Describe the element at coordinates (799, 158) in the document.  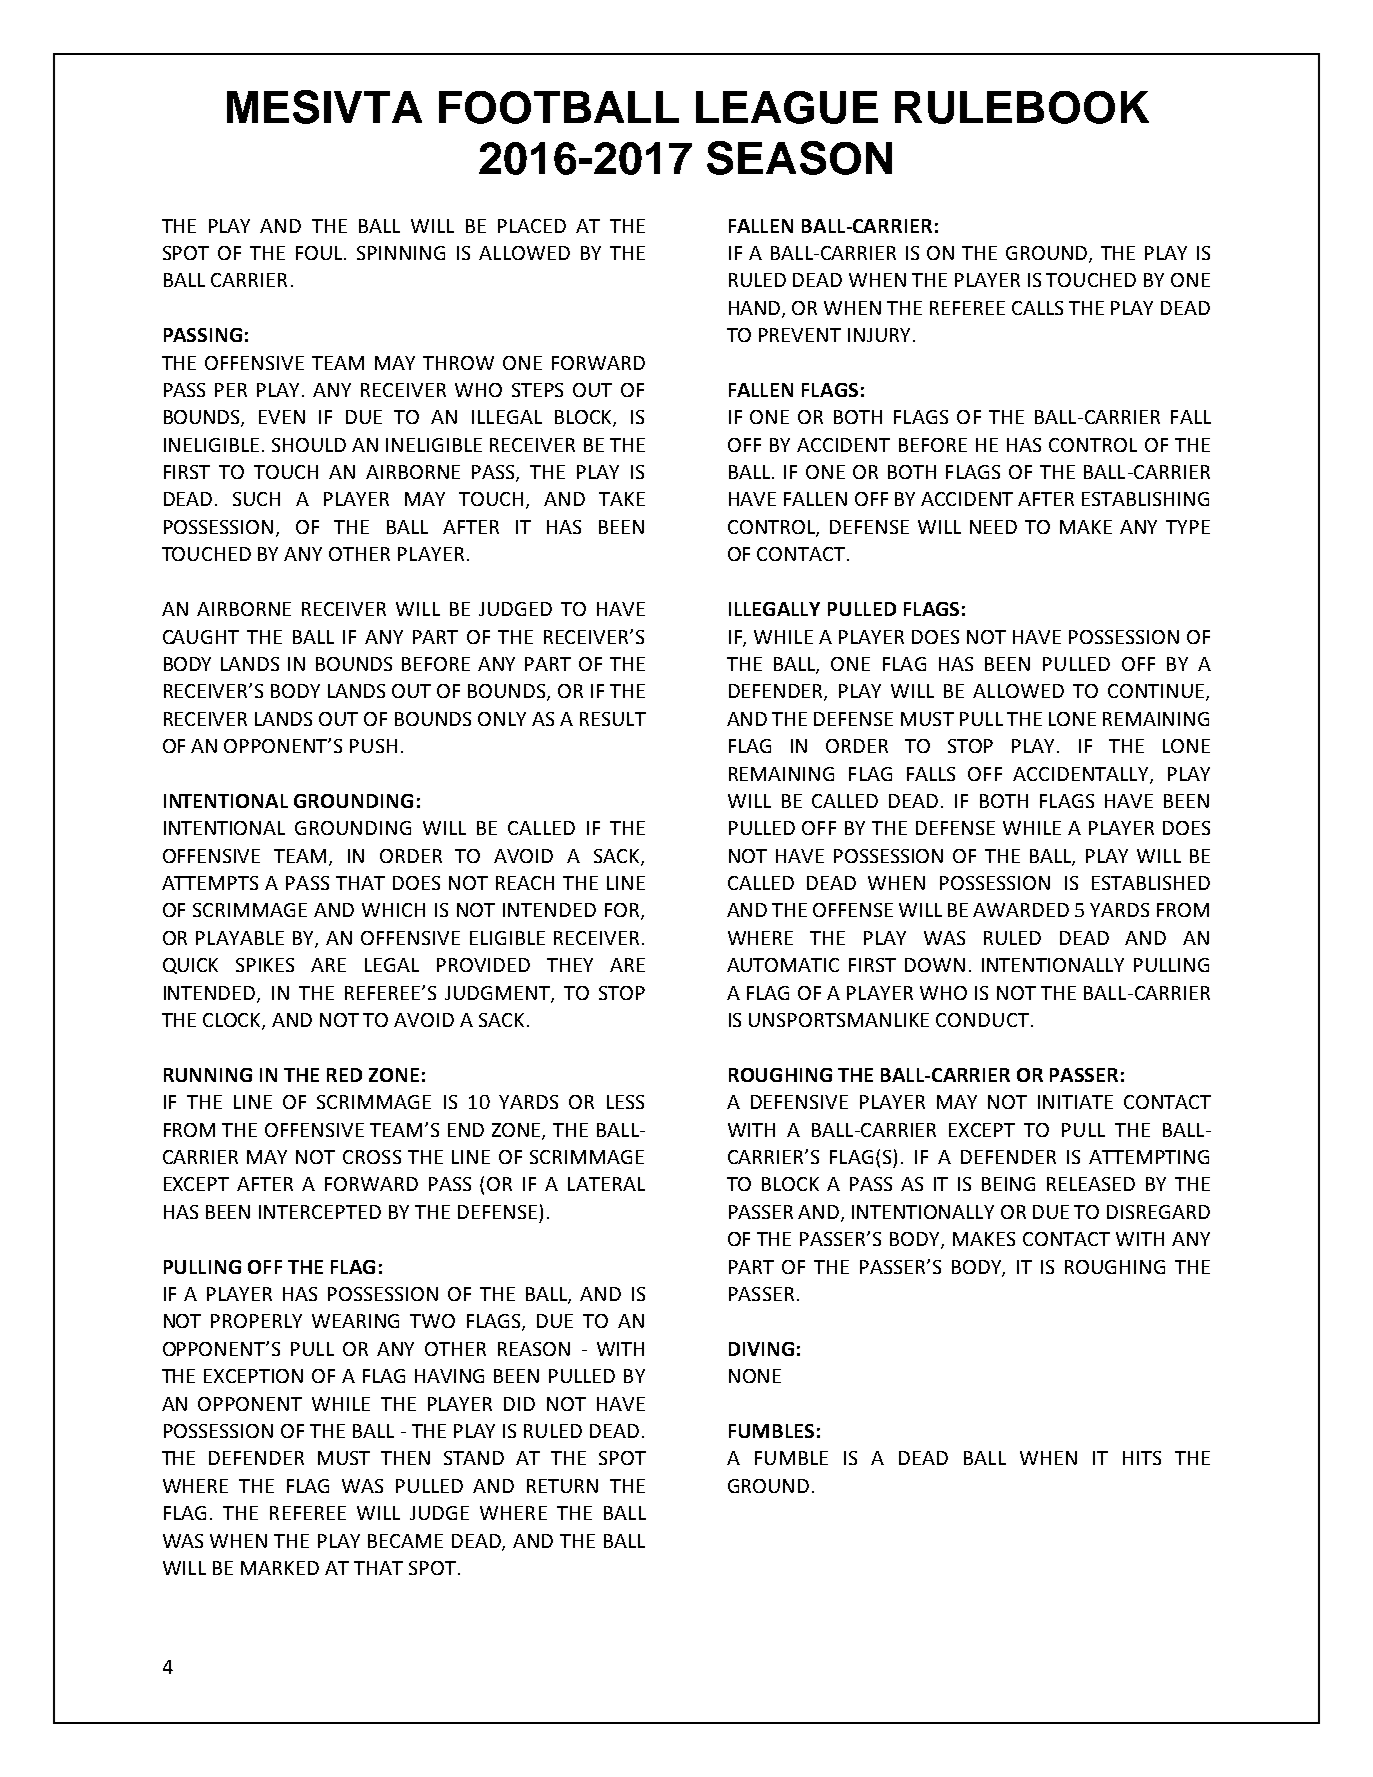
I see `SEASON` at that location.
